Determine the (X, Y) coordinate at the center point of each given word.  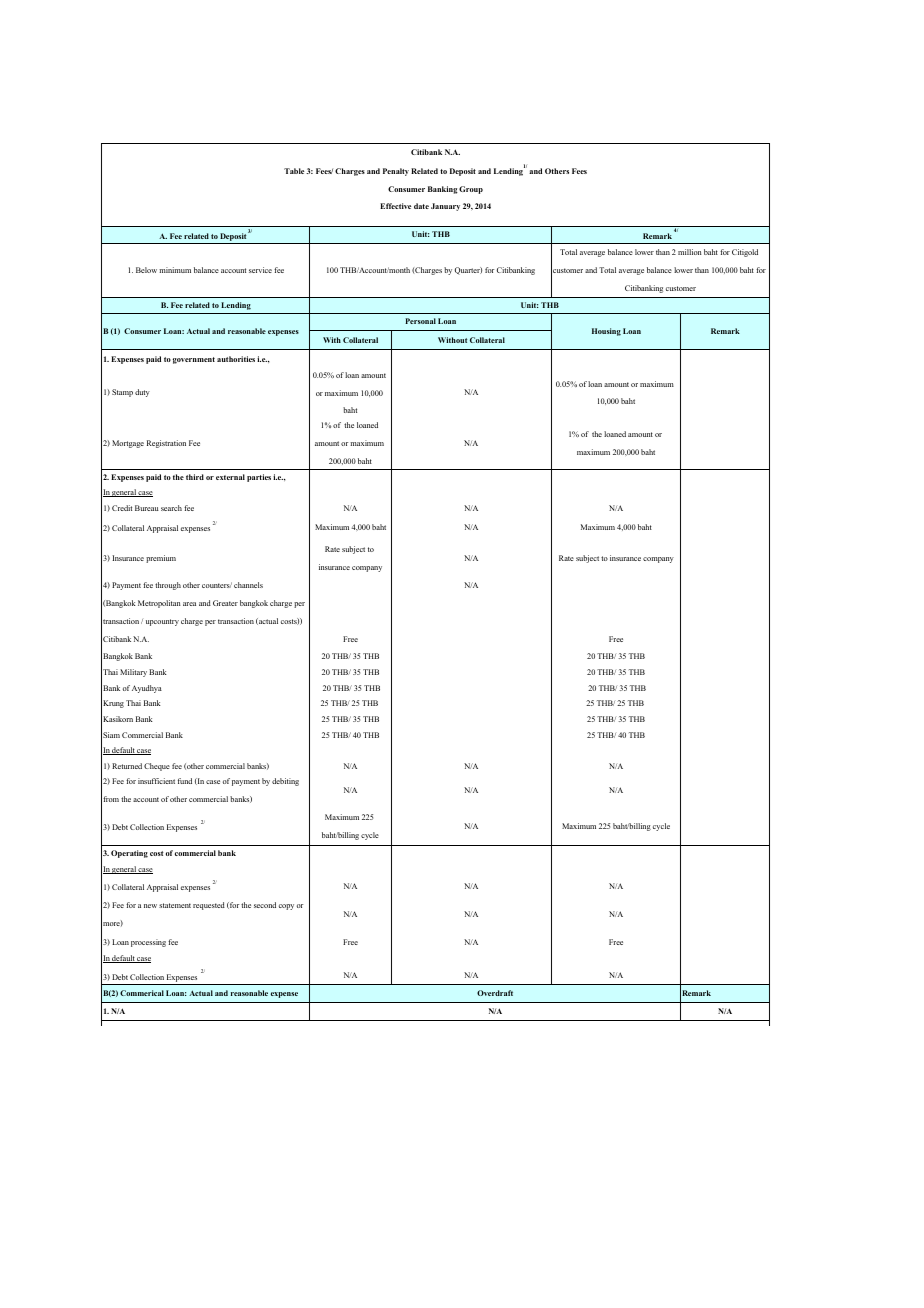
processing (148, 943)
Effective (395, 206)
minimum (175, 270)
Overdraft (495, 993)
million (690, 252)
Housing (606, 332)
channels (248, 585)
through (168, 586)
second (265, 905)
